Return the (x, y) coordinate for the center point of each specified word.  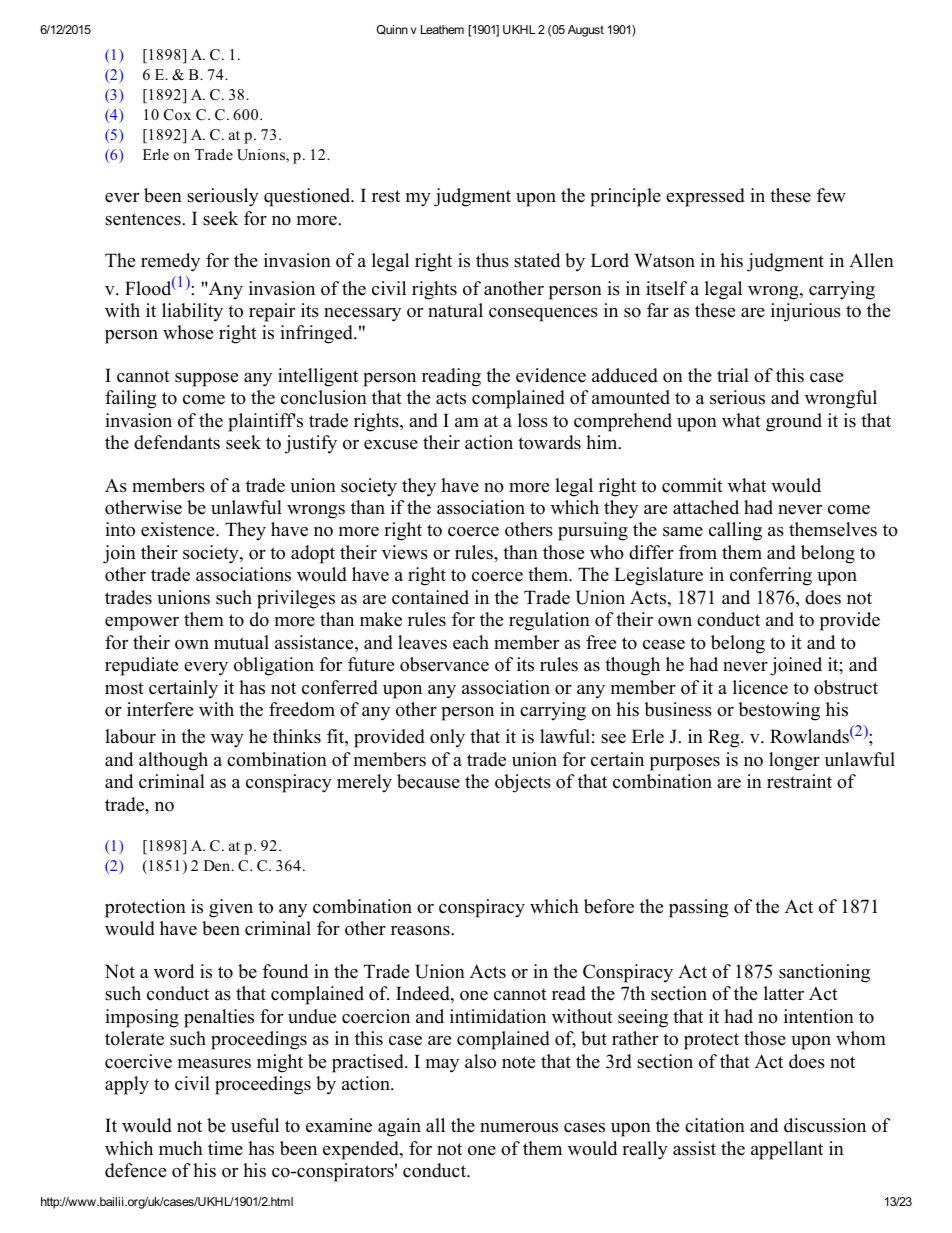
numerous (519, 1128)
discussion (825, 1125)
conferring (771, 576)
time (225, 1148)
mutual (241, 642)
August (586, 31)
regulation (549, 621)
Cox (177, 115)
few (831, 195)
